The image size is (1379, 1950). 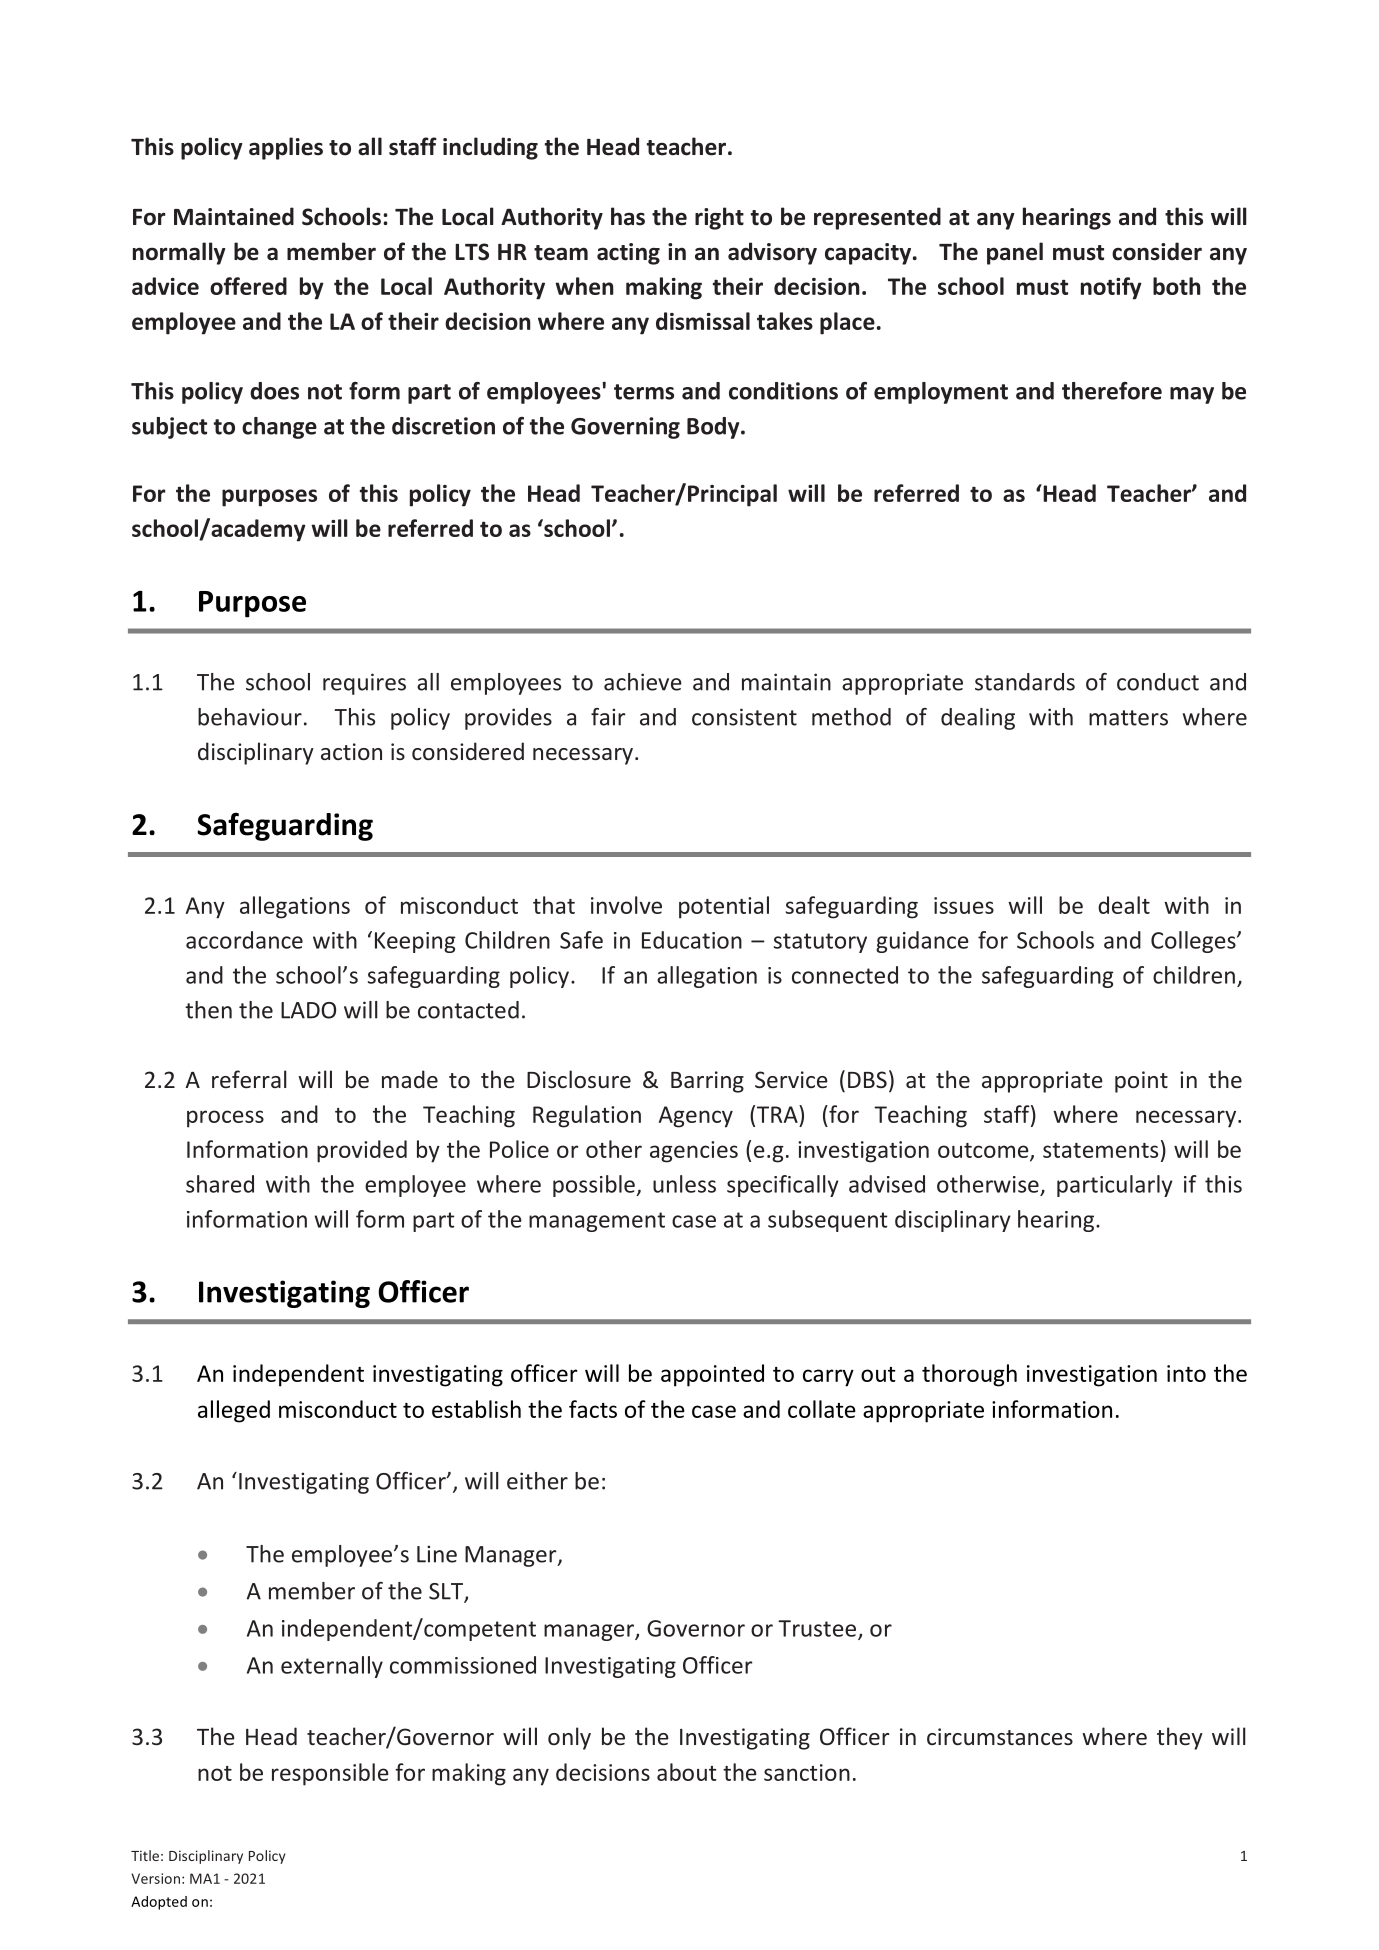 I want to click on right, so click(x=719, y=218).
